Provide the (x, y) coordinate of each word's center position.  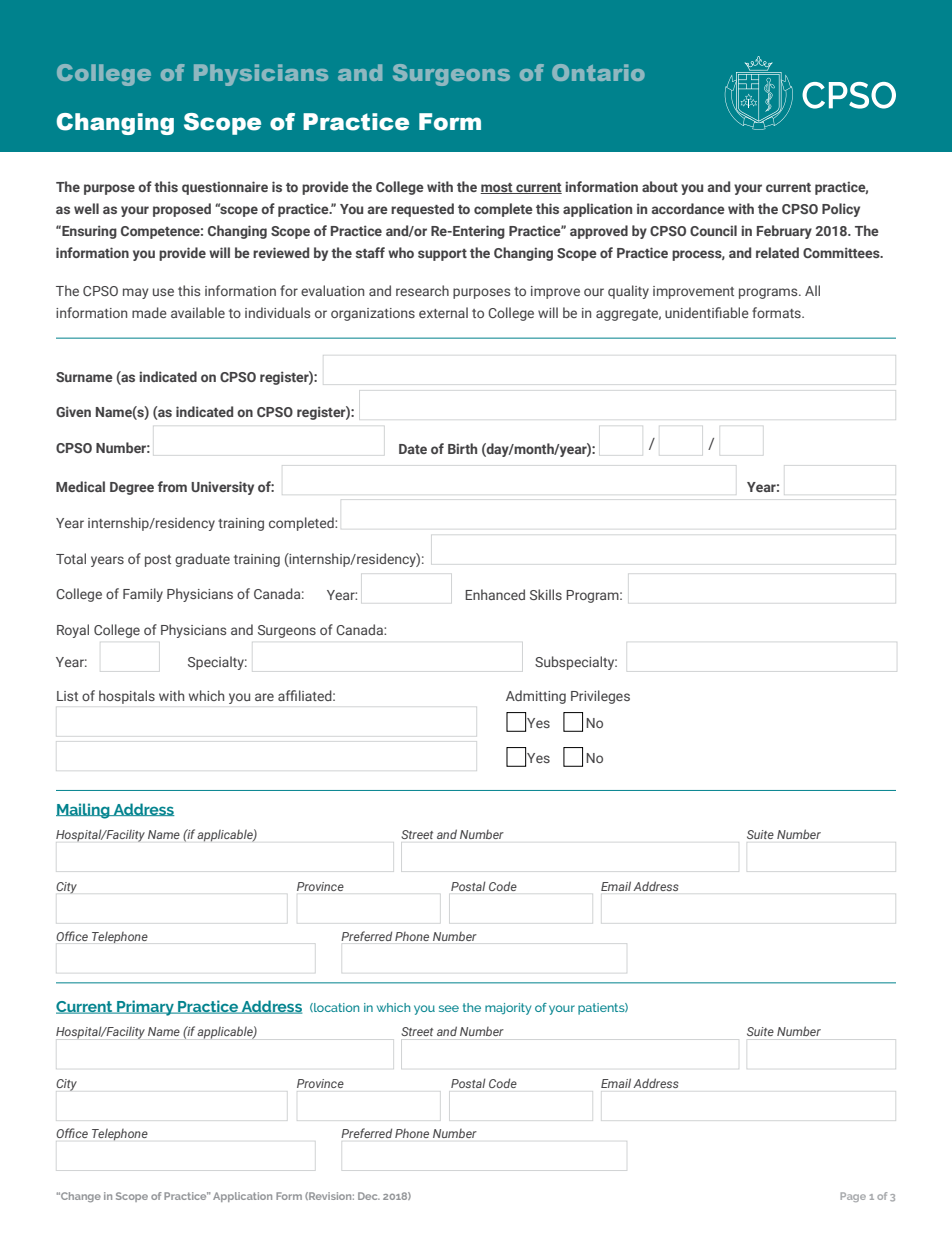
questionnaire (225, 188)
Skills (546, 594)
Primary (145, 1008)
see (449, 1008)
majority (508, 1009)
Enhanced (495, 594)
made (149, 312)
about (660, 186)
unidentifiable (707, 312)
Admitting (536, 697)
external (443, 312)
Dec (369, 1196)
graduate (202, 560)
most (497, 188)
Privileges (600, 697)
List (67, 696)
